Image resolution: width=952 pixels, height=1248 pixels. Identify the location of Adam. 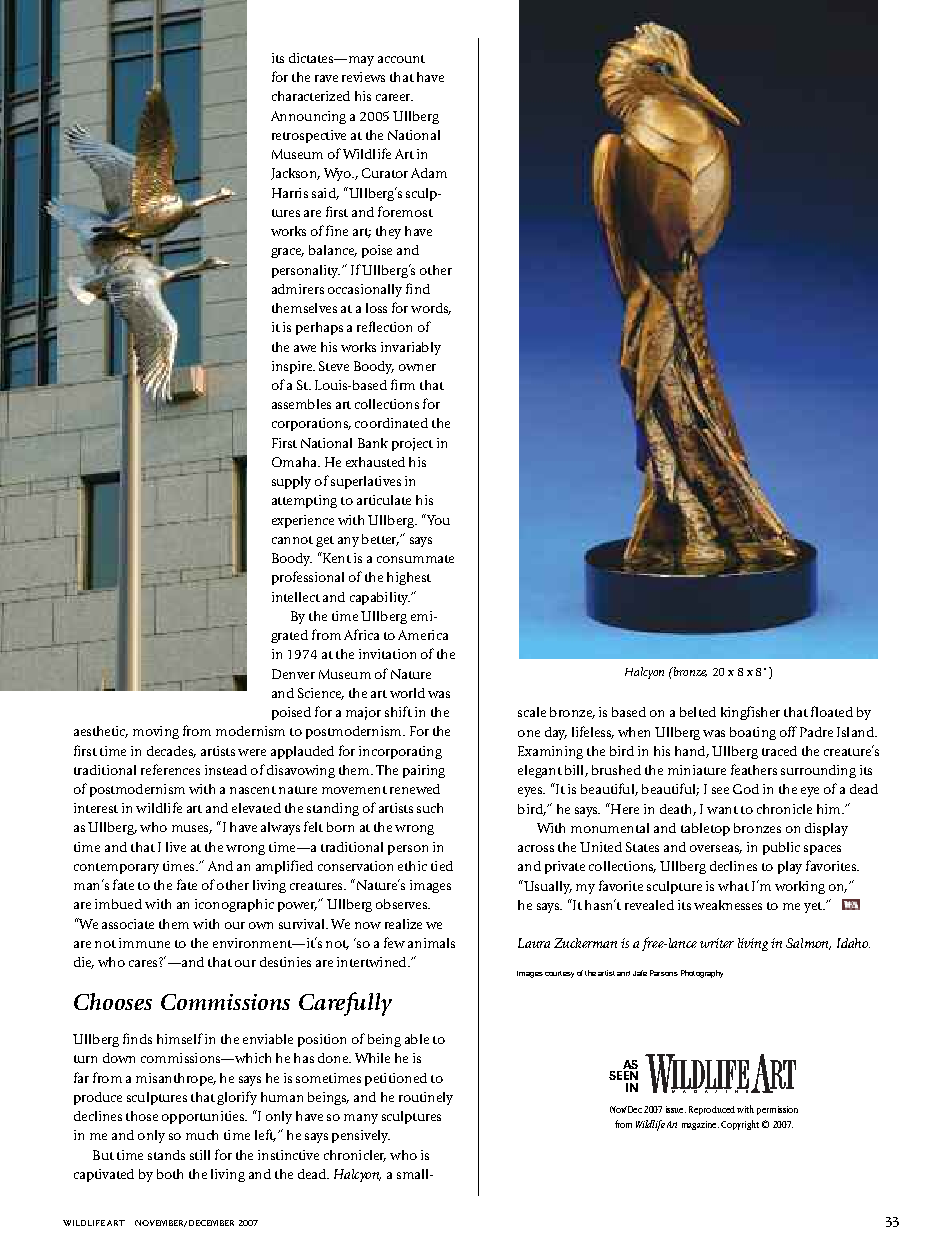
(429, 173).
